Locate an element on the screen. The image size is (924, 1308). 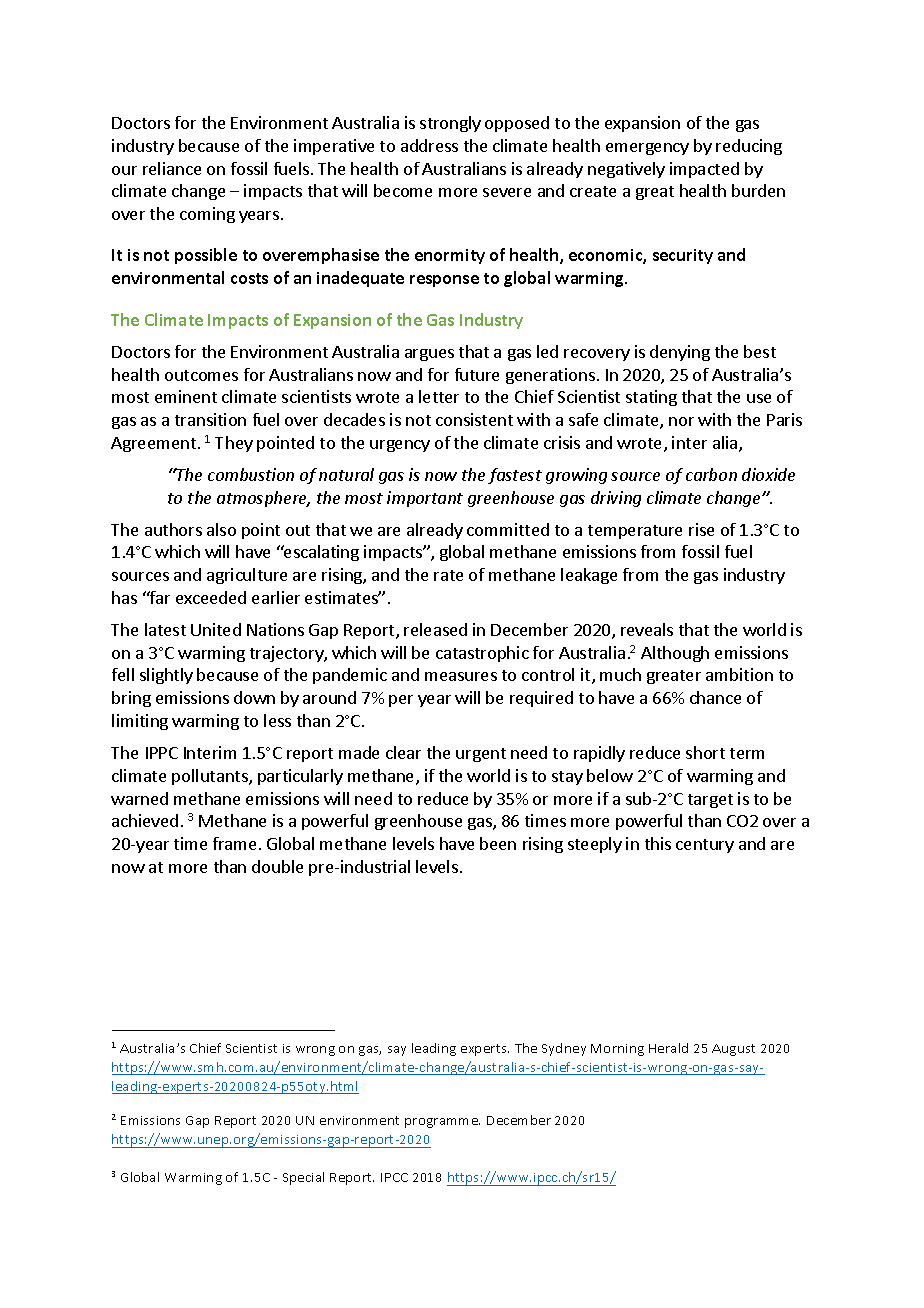
impacted is located at coordinates (704, 170).
